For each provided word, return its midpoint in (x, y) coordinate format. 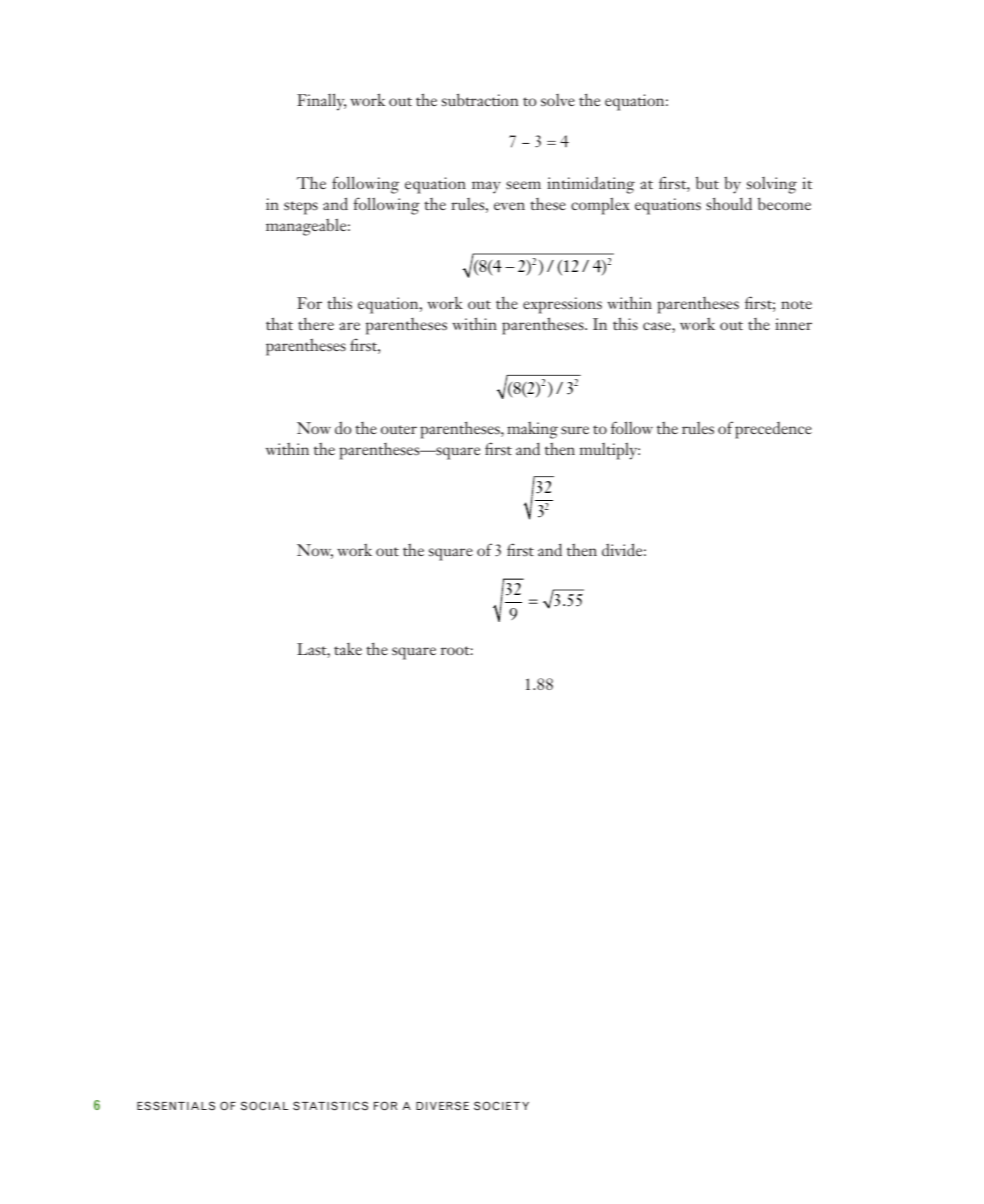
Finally (321, 102)
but (707, 182)
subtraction (480, 99)
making (532, 430)
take (348, 649)
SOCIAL (264, 1106)
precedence (773, 430)
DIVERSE (442, 1105)
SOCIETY (501, 1106)
